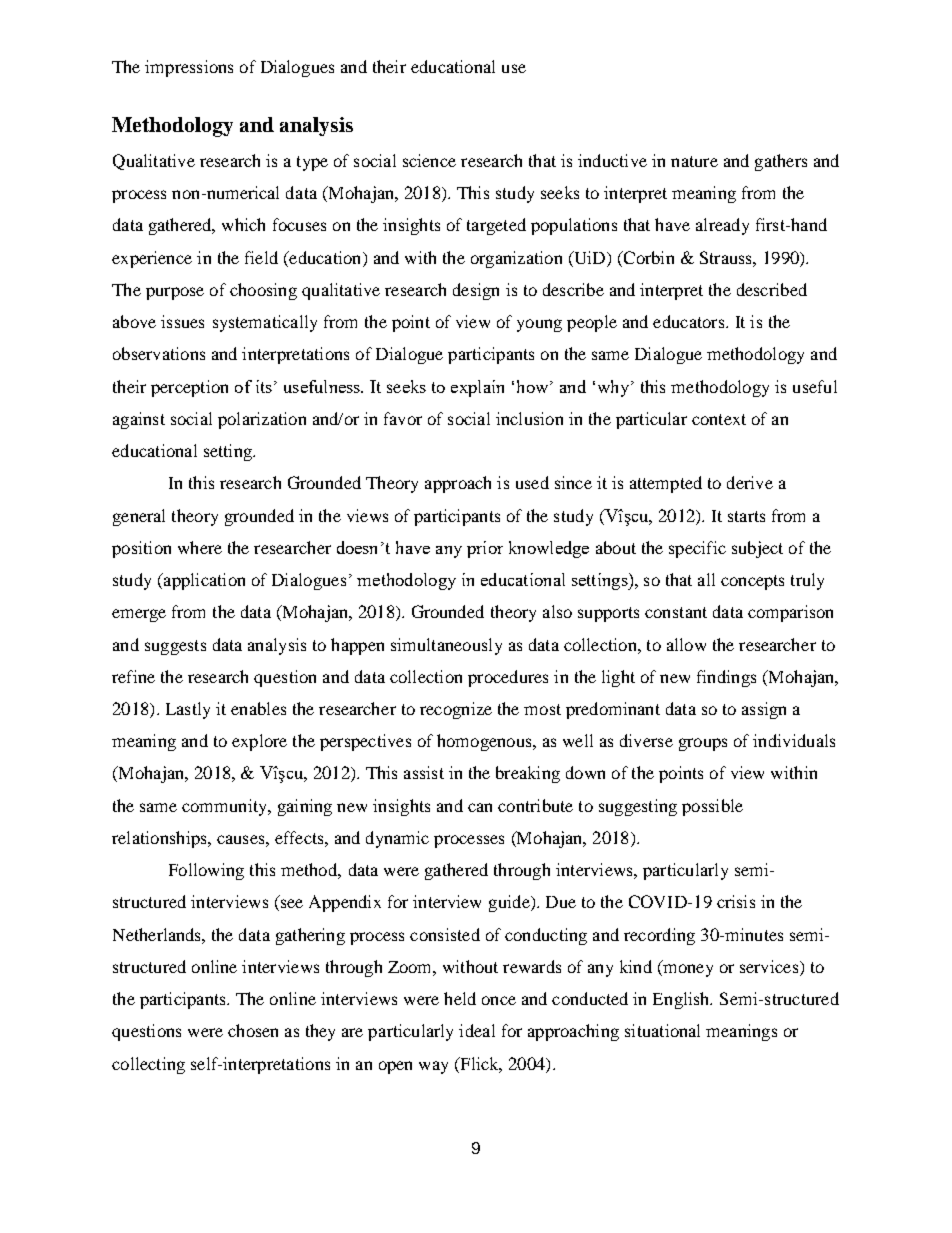  Describe the element at coordinates (189, 68) in the screenshot. I see `impressions` at that location.
